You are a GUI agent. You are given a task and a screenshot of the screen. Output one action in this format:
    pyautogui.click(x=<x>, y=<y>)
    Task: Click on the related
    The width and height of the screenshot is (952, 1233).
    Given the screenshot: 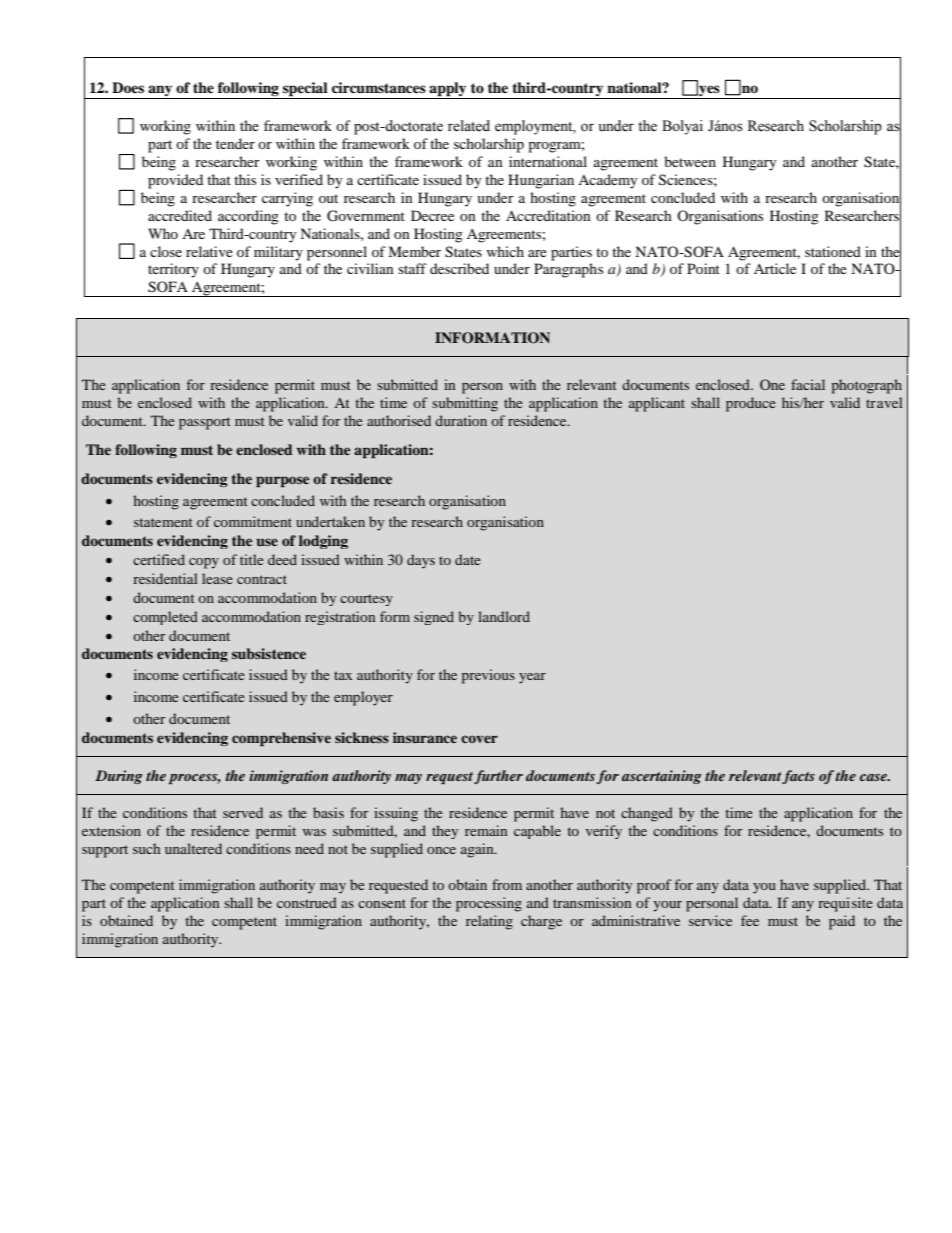 What is the action you would take?
    pyautogui.click(x=469, y=126)
